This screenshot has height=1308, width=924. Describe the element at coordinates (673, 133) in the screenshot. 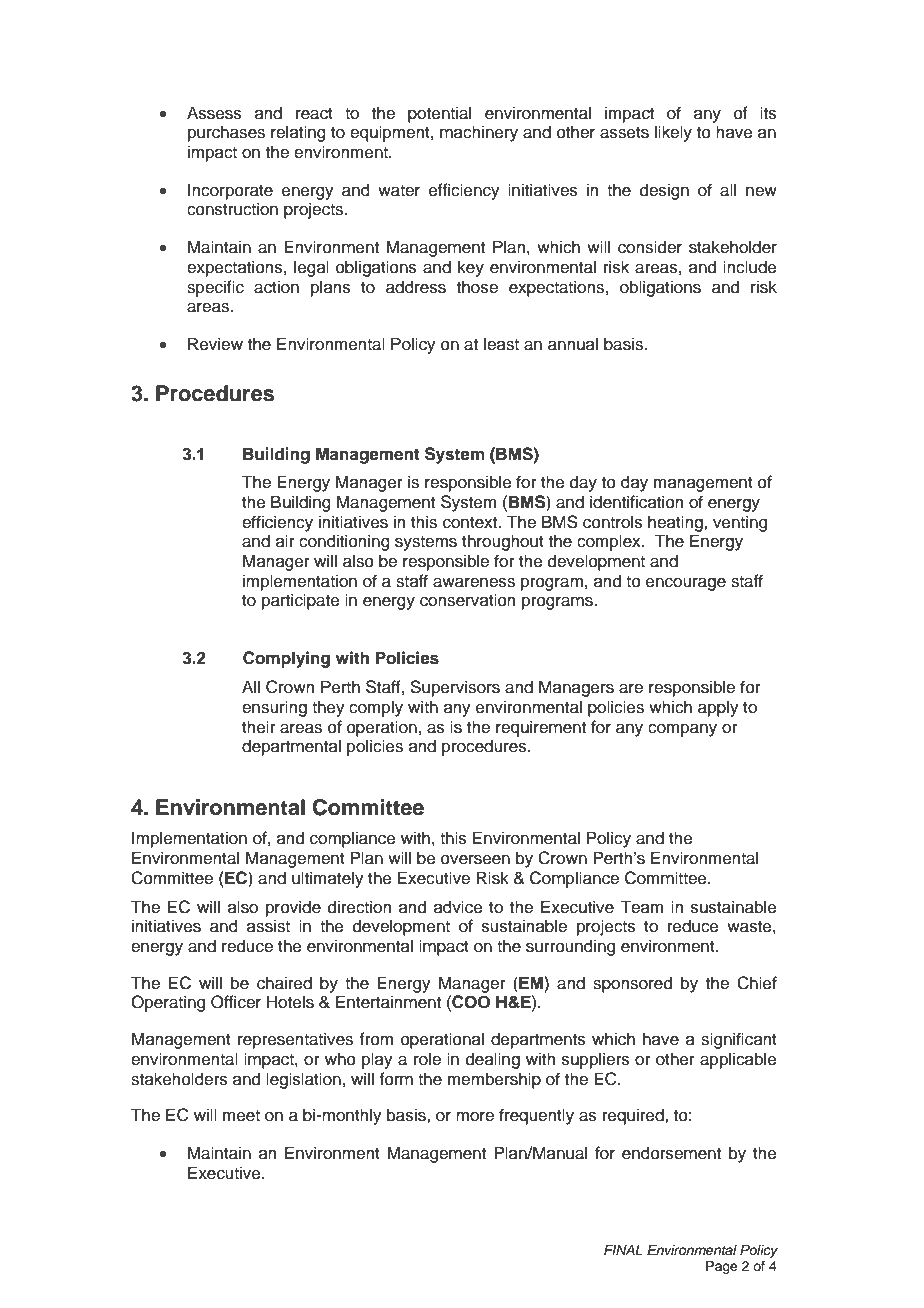

I see `likely` at that location.
